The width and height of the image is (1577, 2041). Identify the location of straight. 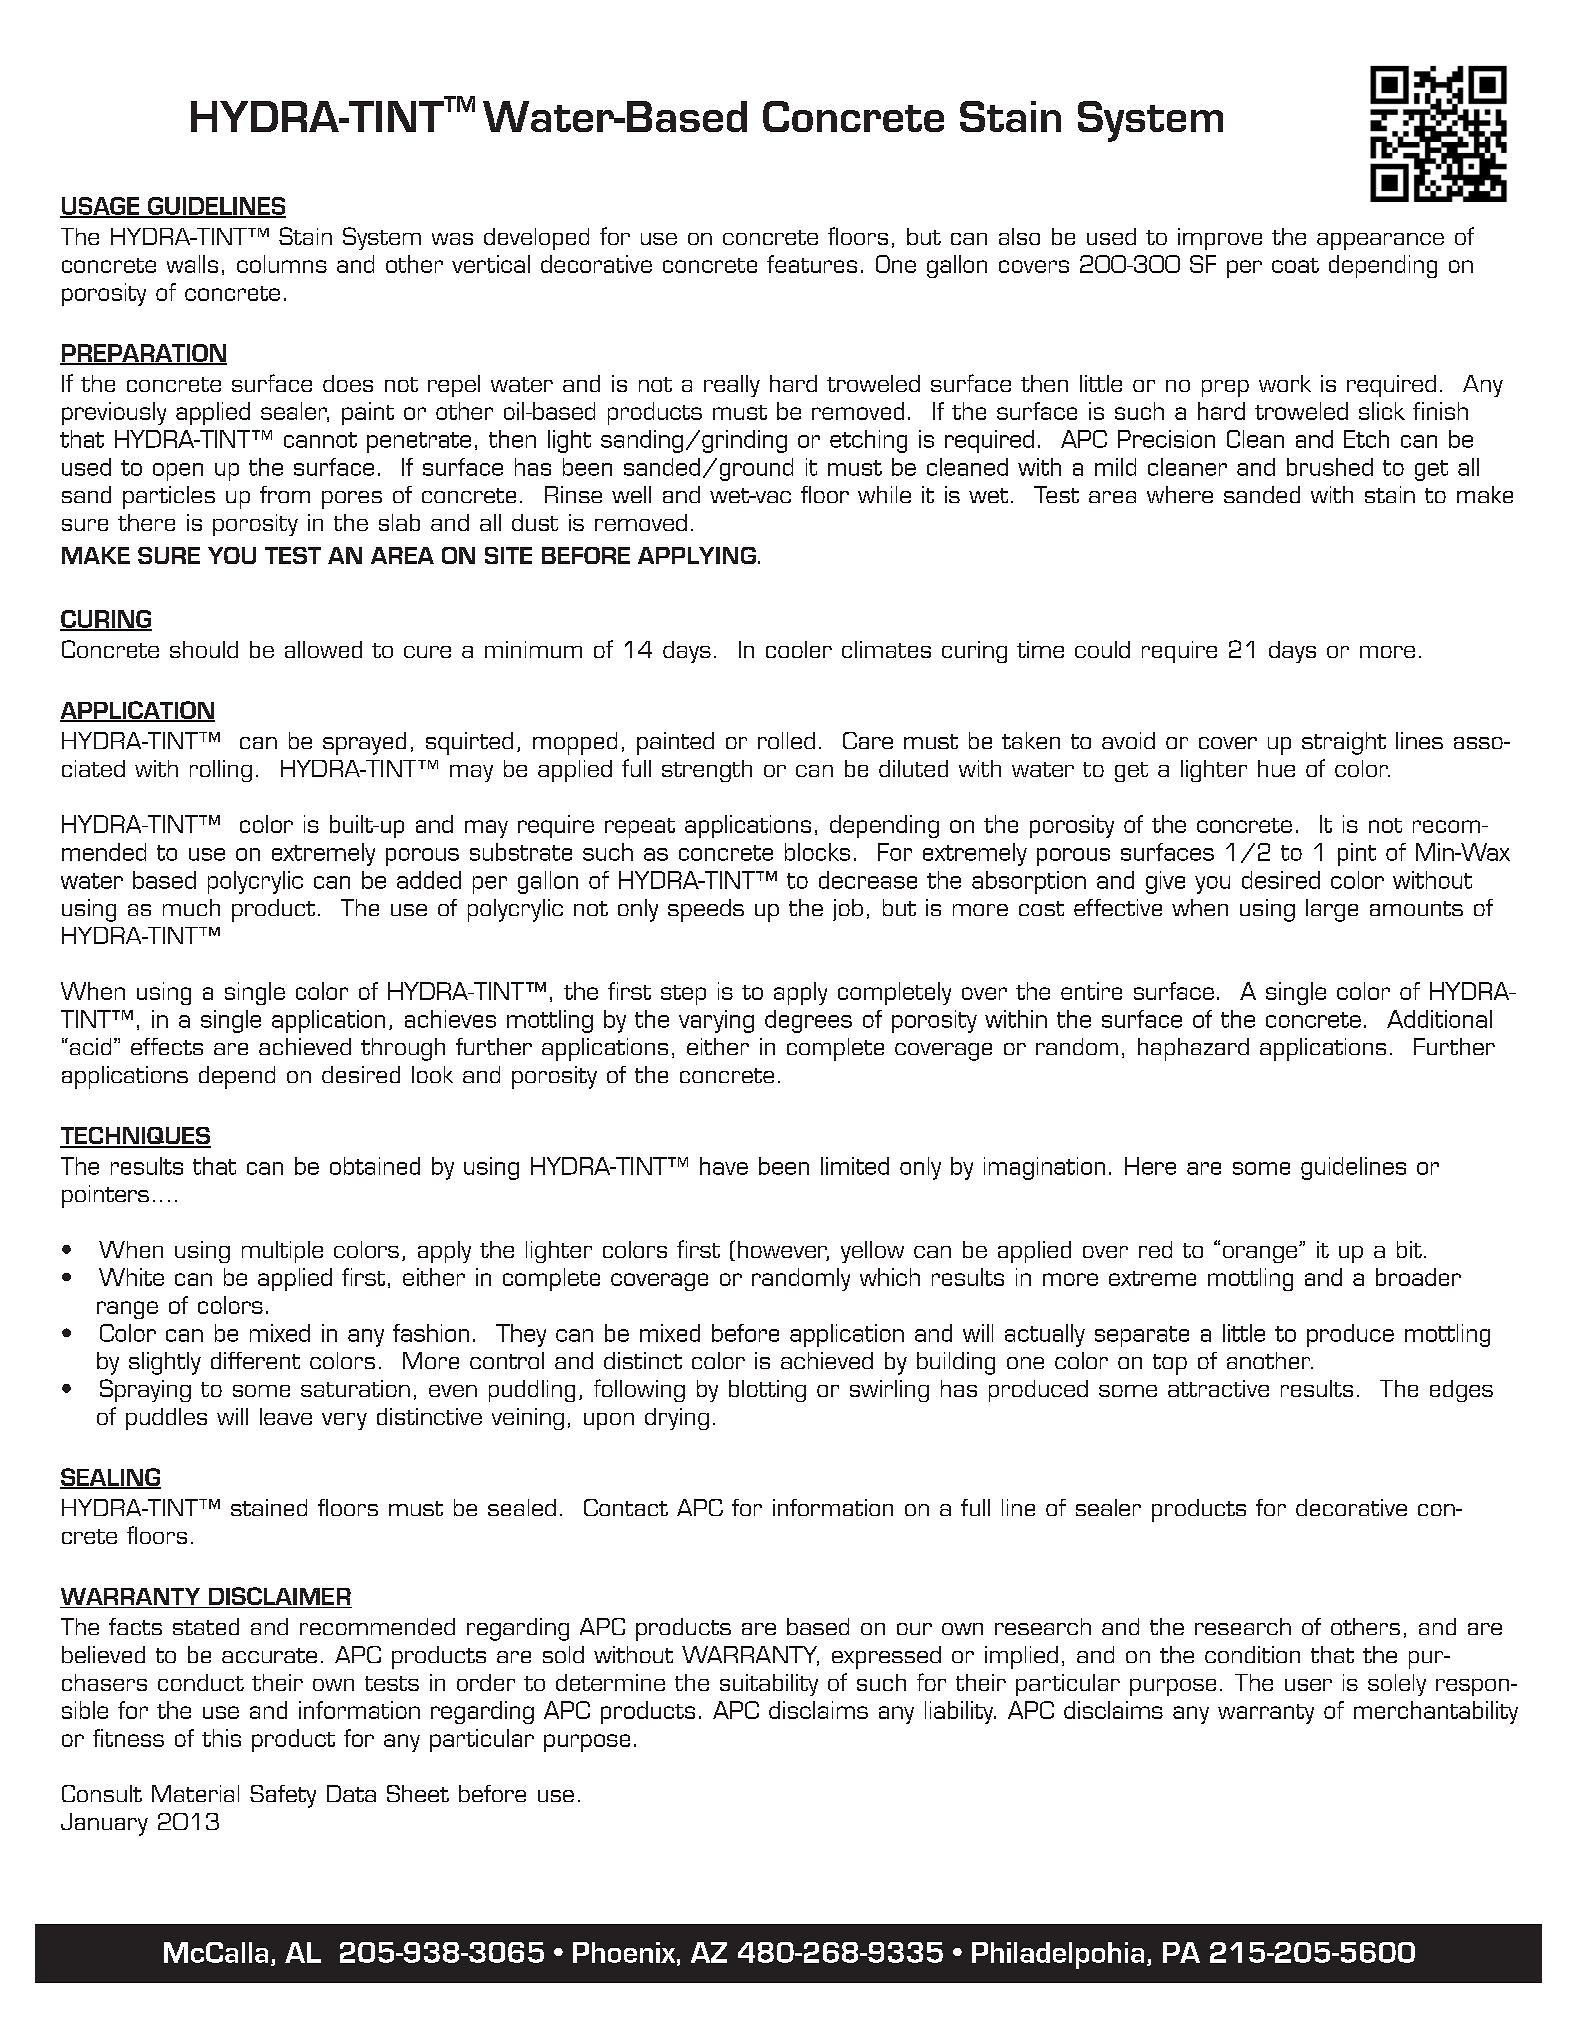
(1344, 743).
